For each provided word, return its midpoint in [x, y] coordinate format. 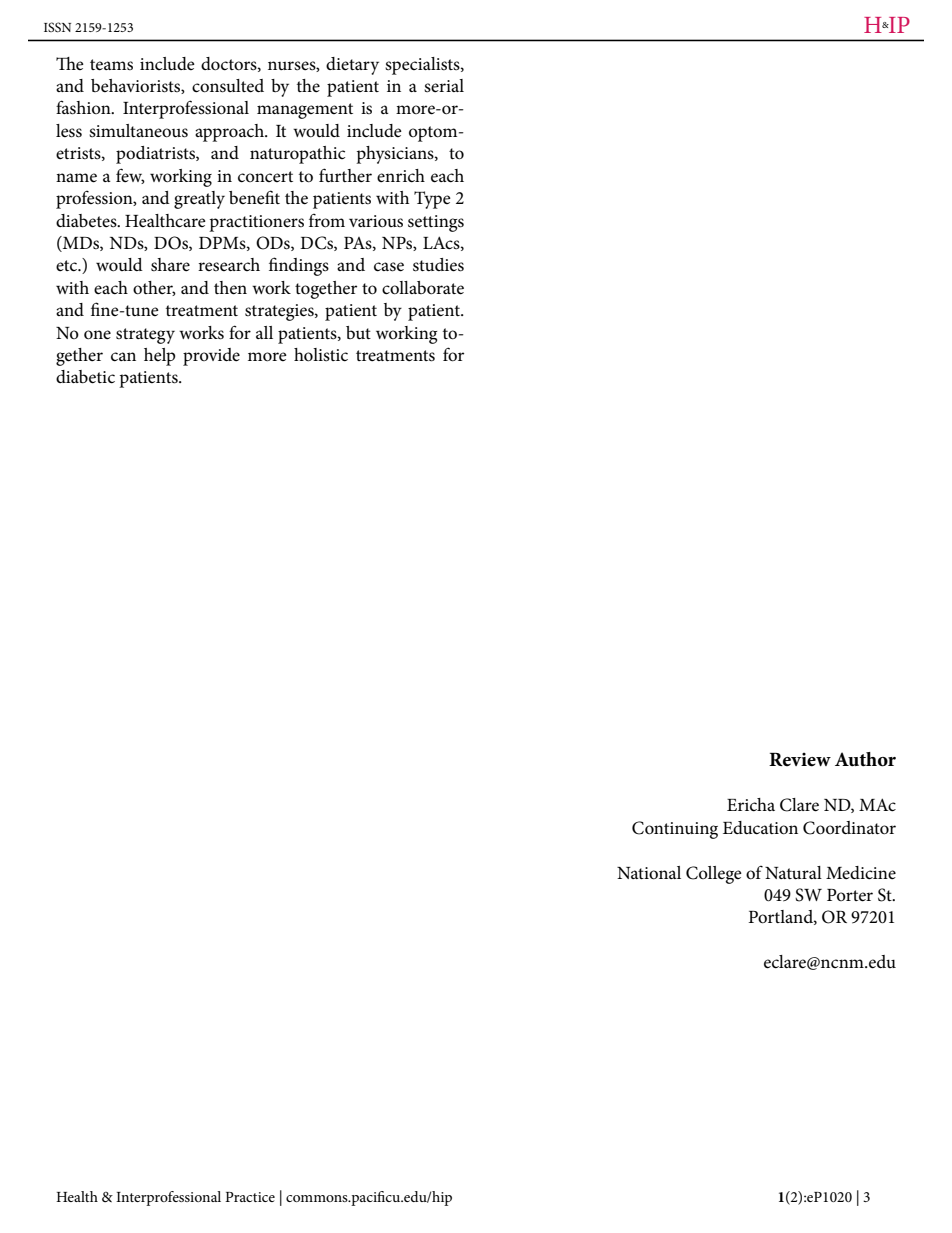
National [649, 873]
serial [444, 85]
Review [800, 760]
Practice [250, 1197]
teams [111, 65]
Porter [850, 895]
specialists [423, 66]
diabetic [85, 377]
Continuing [675, 830]
